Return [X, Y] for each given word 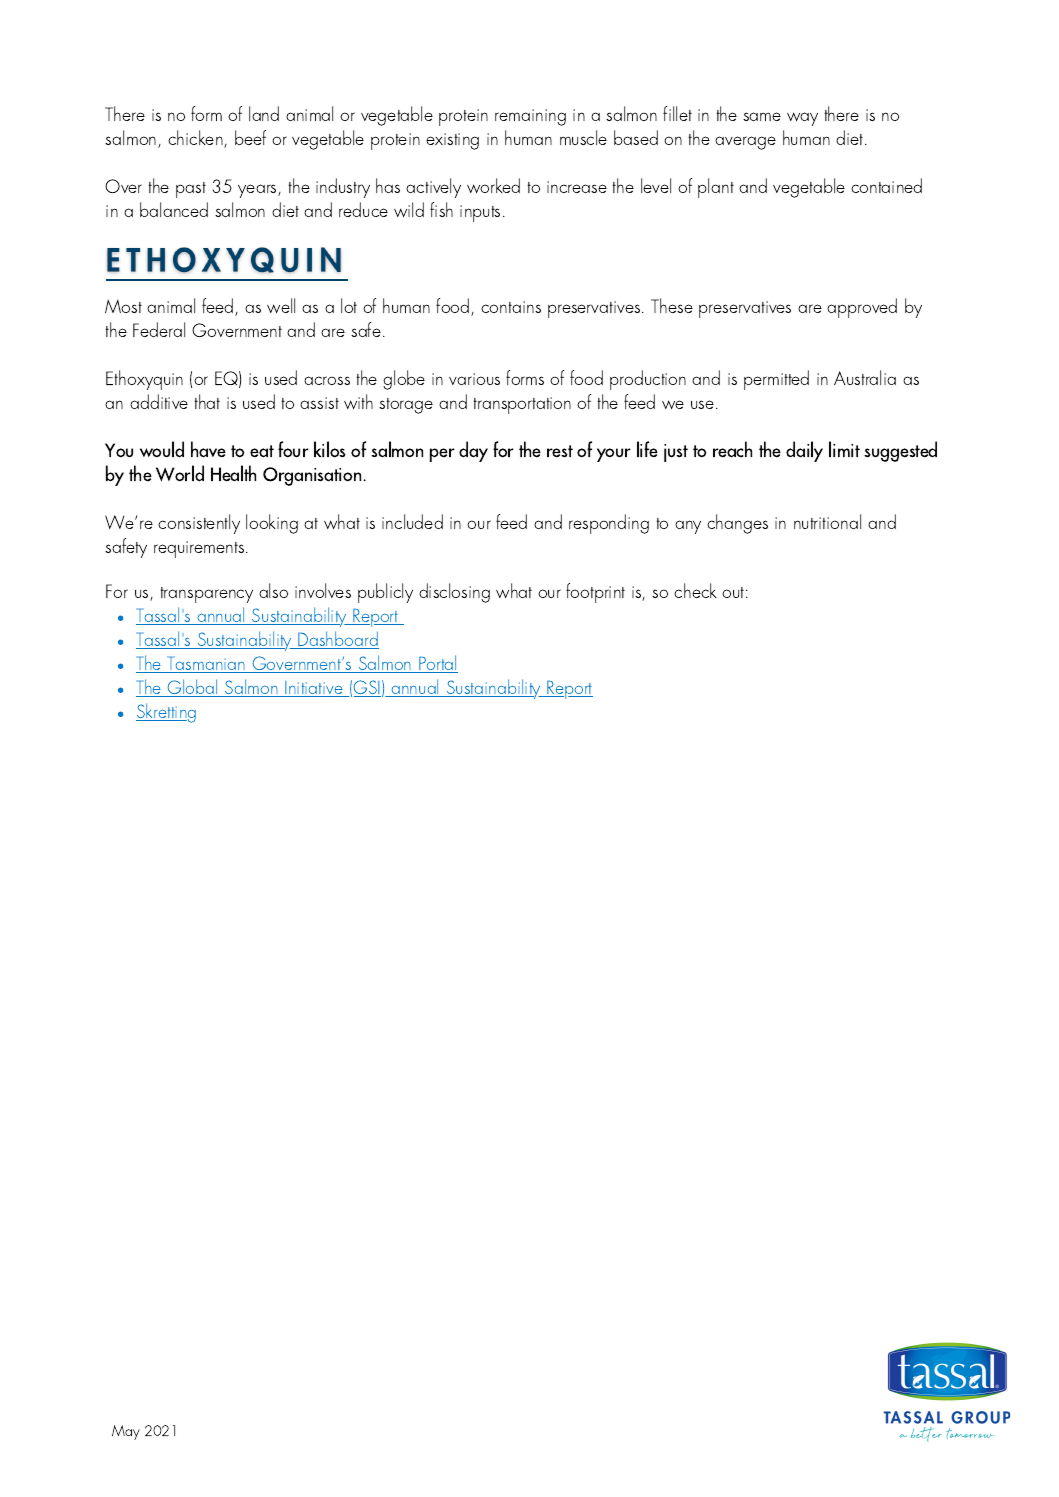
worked [493, 185]
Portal [437, 664]
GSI [367, 688]
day [473, 451]
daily [804, 451]
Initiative [314, 689]
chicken [196, 139]
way [802, 119]
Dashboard [338, 640]
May [126, 1432]
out [734, 592]
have [208, 449]
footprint [595, 593]
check [695, 590]
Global [193, 688]
